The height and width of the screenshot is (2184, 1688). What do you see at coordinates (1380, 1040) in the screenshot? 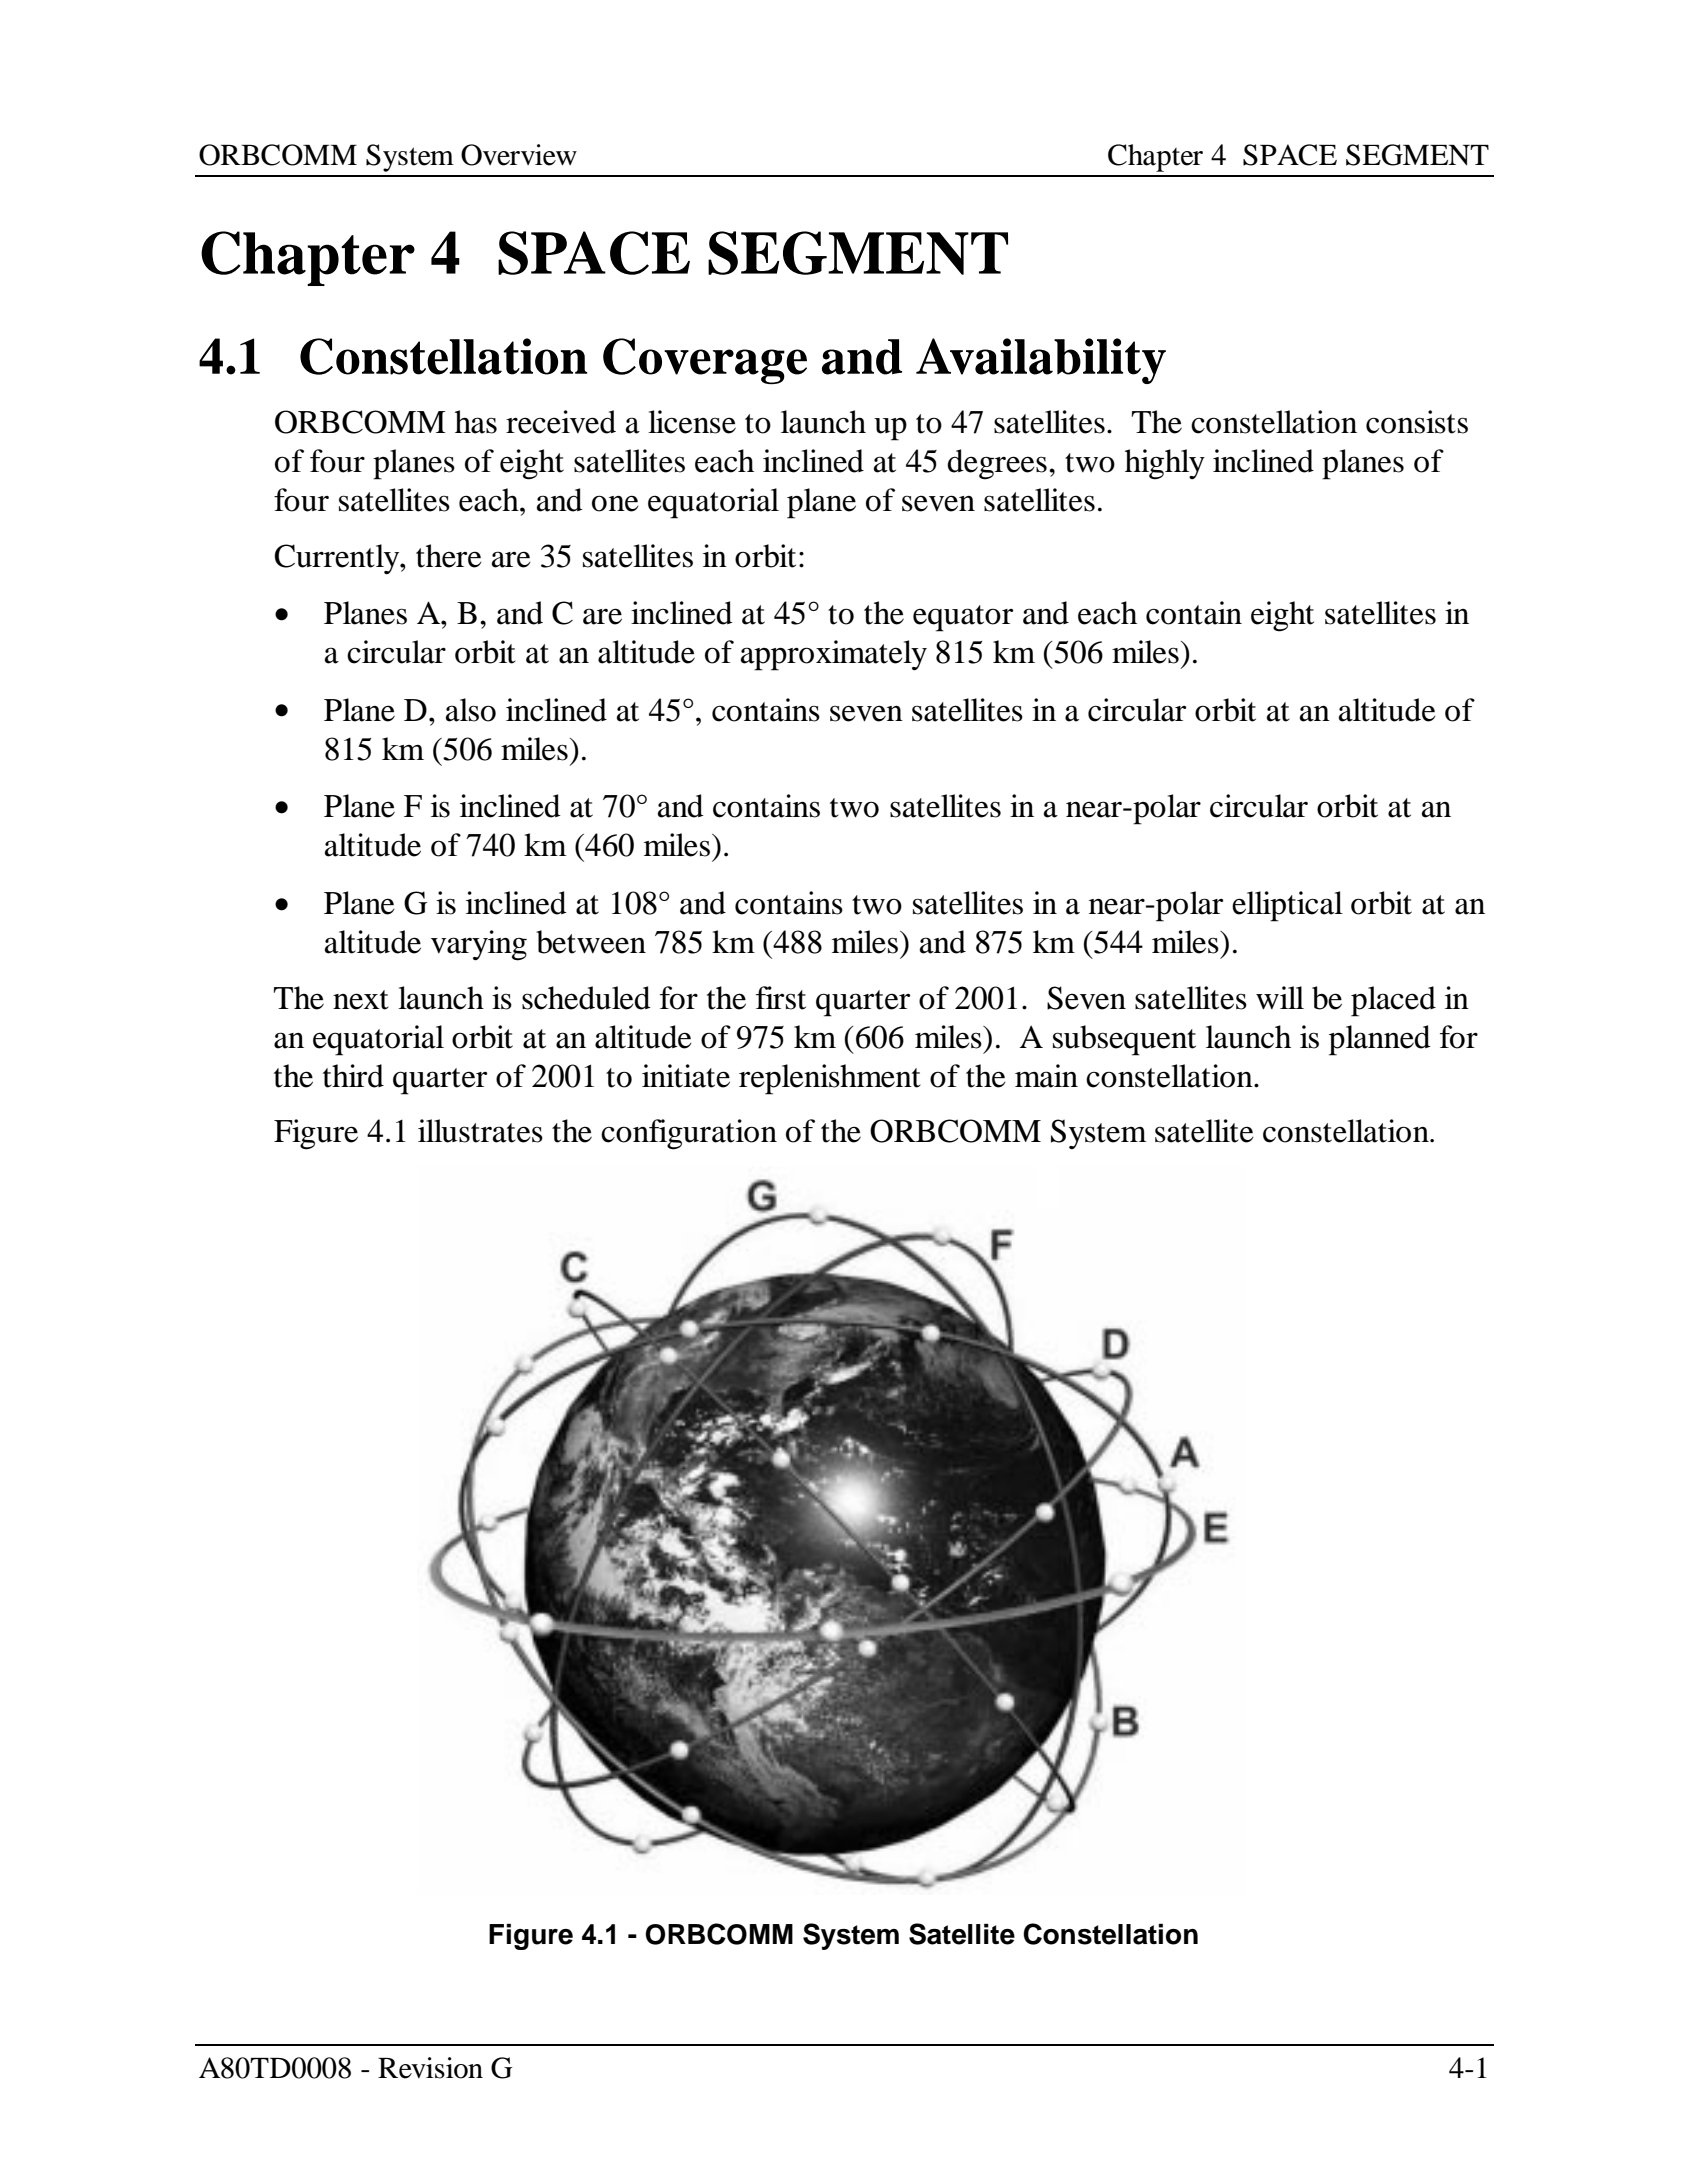
I see `planned` at bounding box center [1380, 1040].
